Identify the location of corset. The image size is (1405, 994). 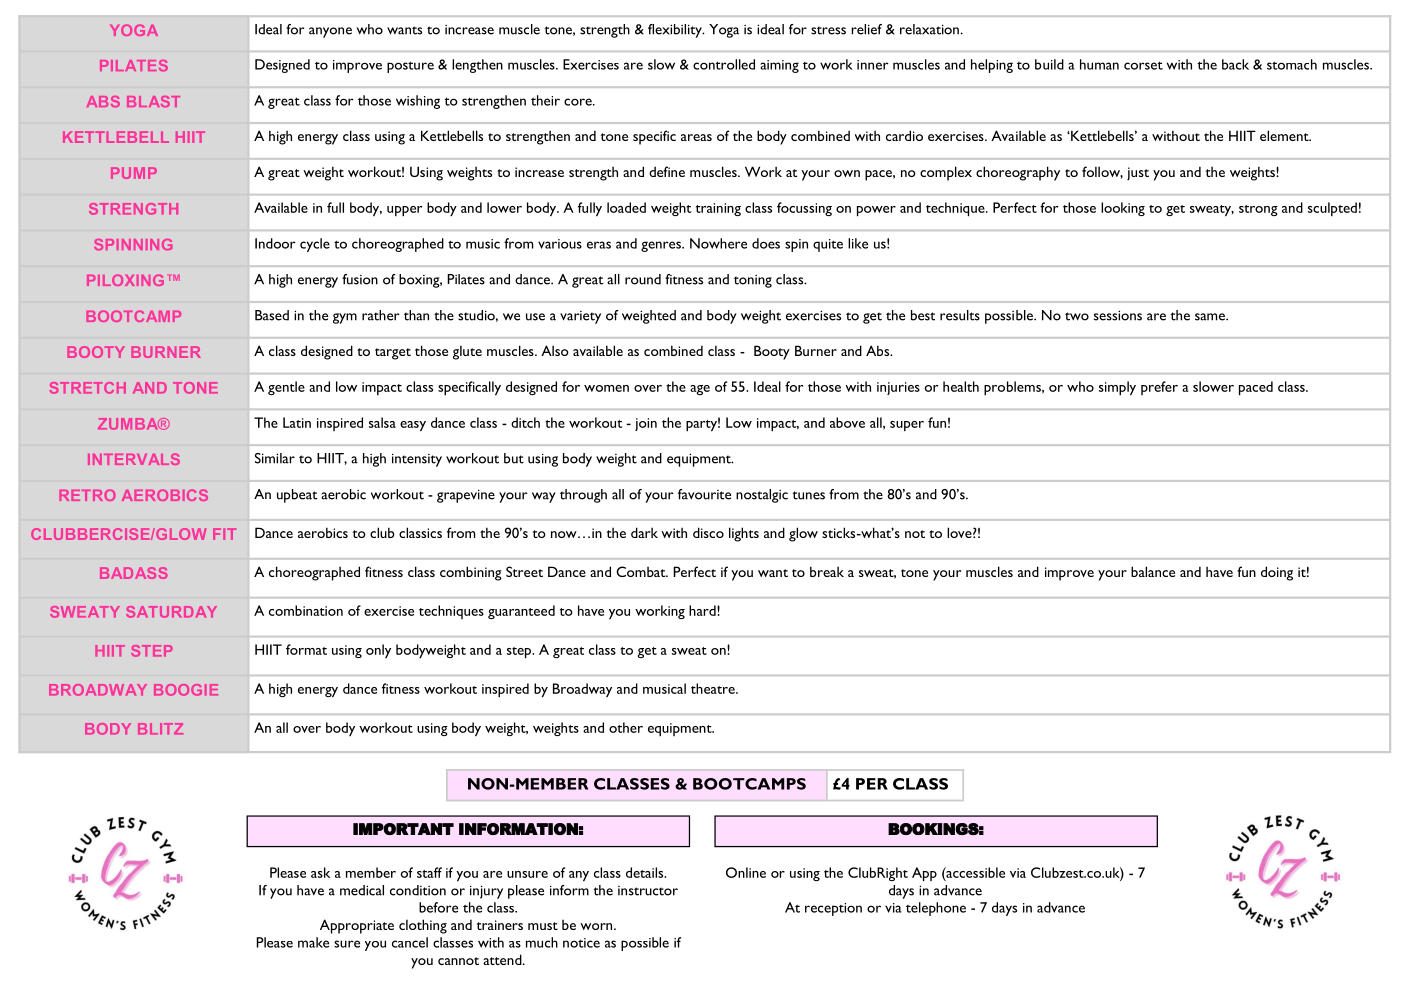
(1143, 65).
